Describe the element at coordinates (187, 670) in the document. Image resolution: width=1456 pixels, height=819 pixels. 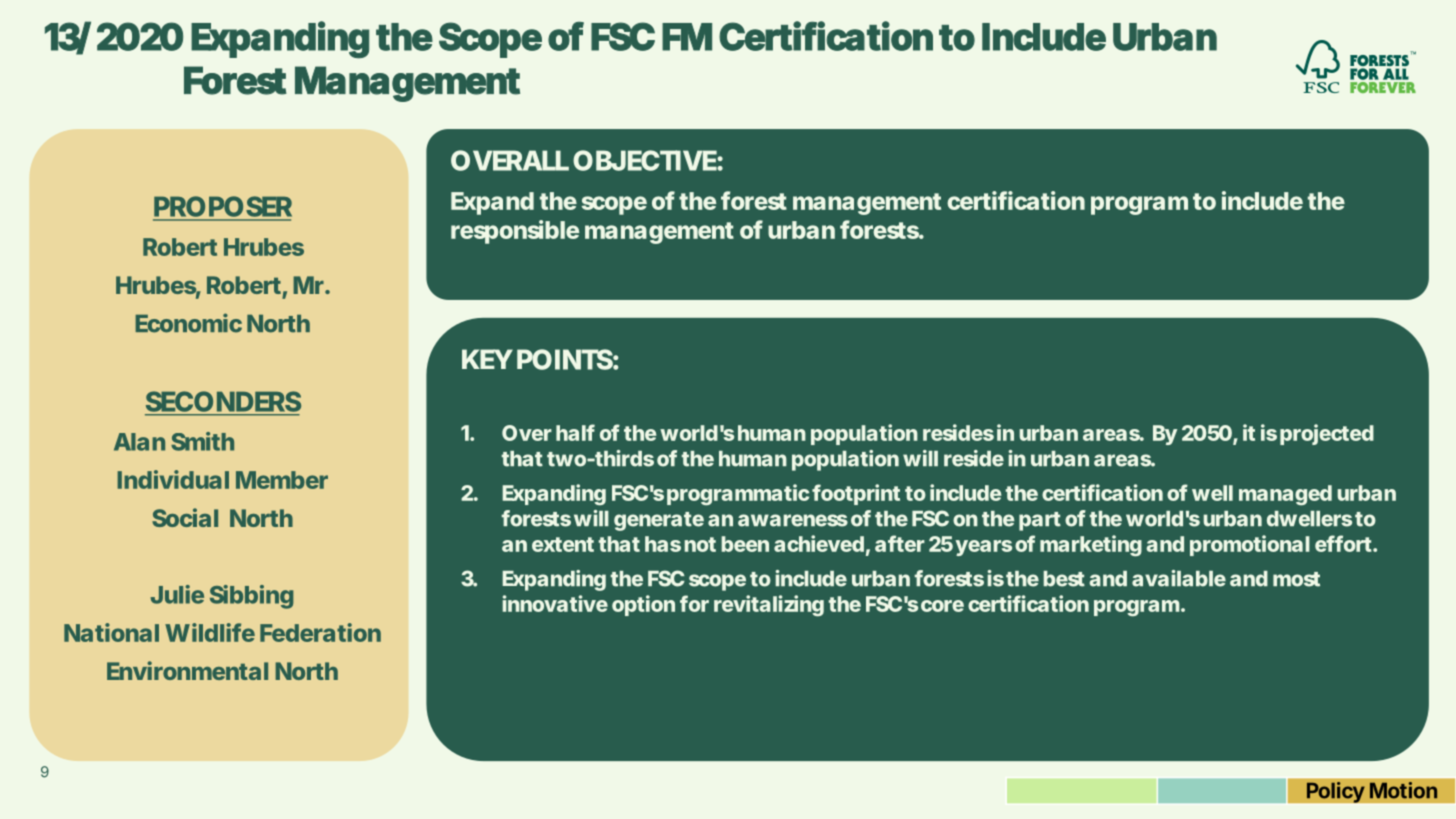
I see `Environmental` at that location.
